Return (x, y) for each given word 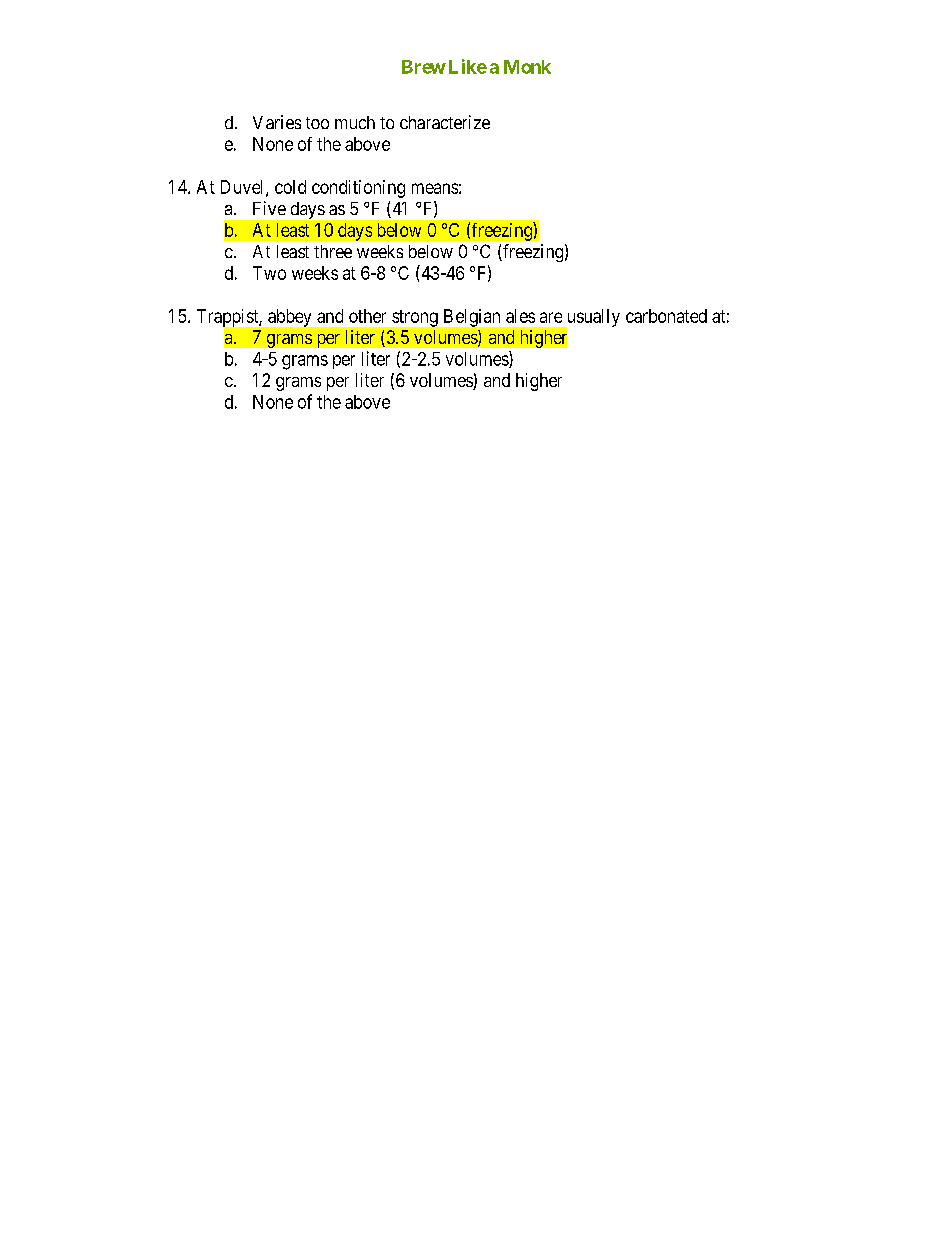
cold (290, 187)
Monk (527, 67)
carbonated (666, 316)
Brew (424, 67)
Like (468, 66)
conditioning (358, 189)
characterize (445, 122)
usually (592, 319)
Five (269, 208)
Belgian (472, 318)
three (333, 251)
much (355, 122)
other (367, 316)
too (317, 123)
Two (269, 273)
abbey (289, 318)
